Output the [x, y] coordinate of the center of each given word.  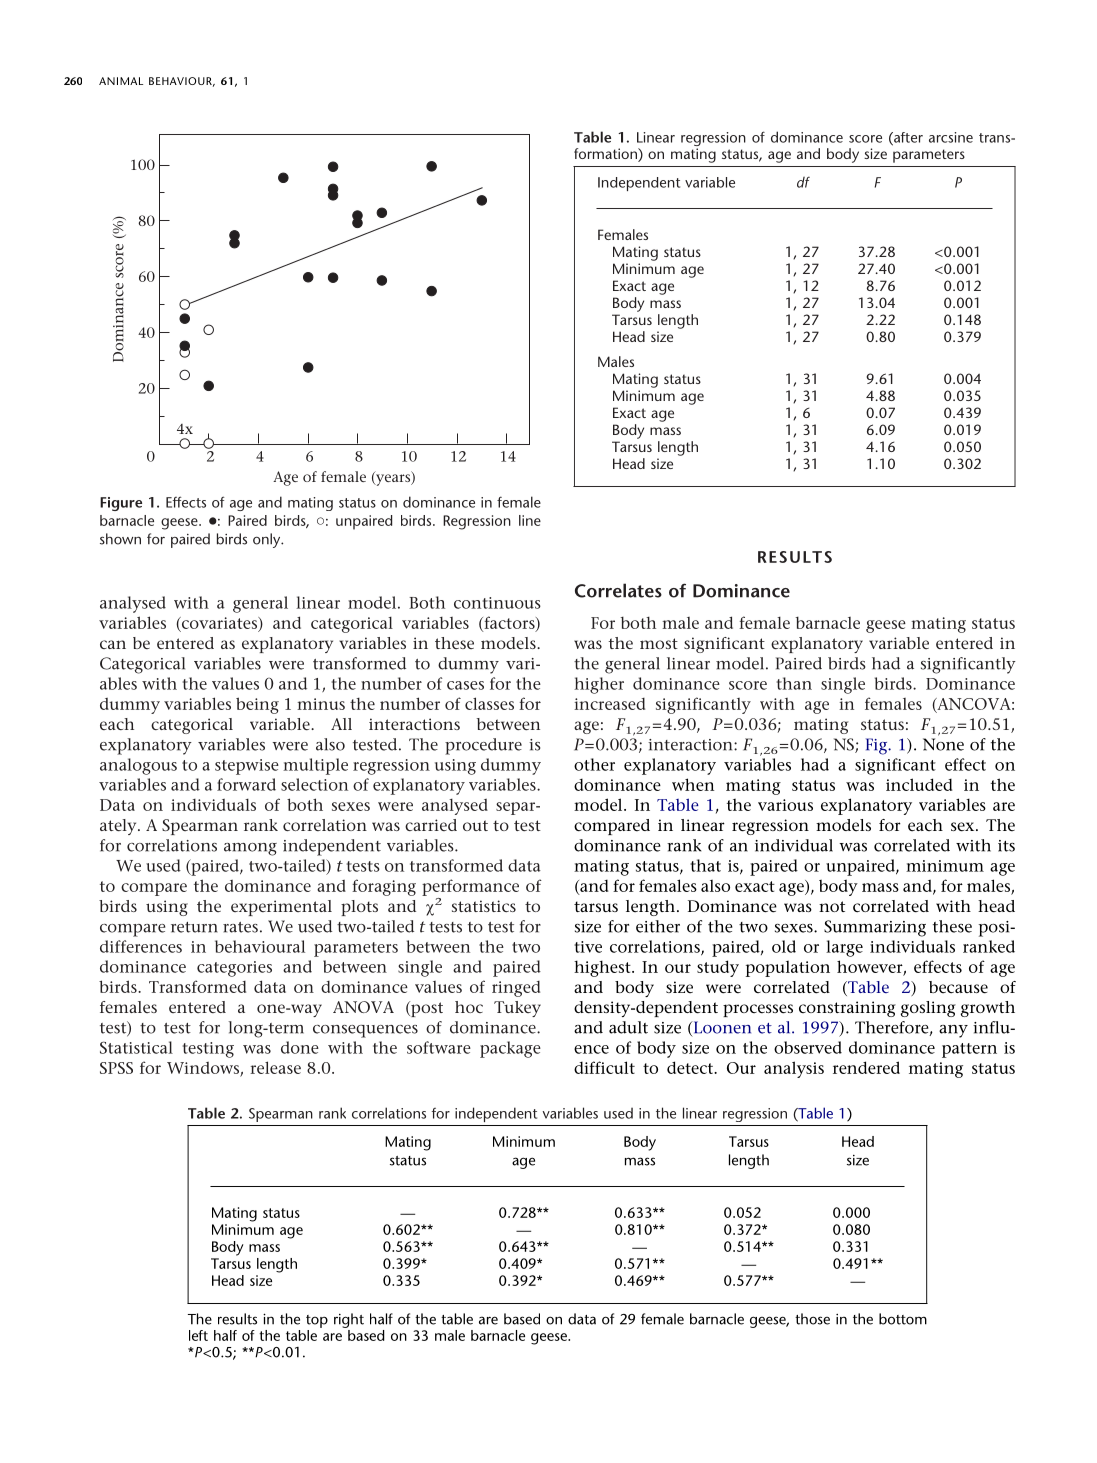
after [907, 138]
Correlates [618, 590]
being [257, 705]
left [198, 1335]
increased [609, 704]
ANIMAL [121, 81]
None [943, 744]
